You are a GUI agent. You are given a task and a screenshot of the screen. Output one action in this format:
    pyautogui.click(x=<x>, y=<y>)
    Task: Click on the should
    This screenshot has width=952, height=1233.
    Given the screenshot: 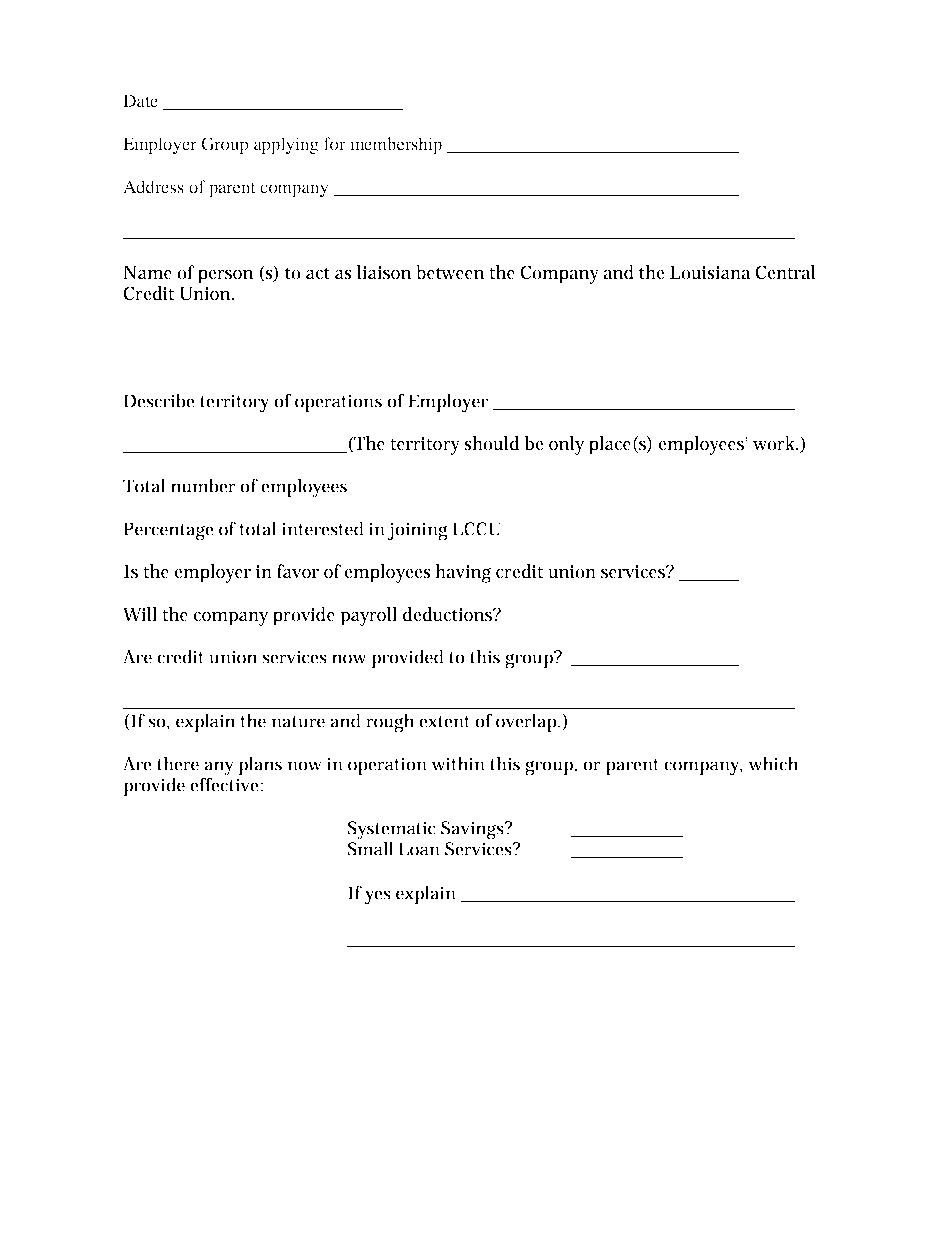 What is the action you would take?
    pyautogui.click(x=491, y=443)
